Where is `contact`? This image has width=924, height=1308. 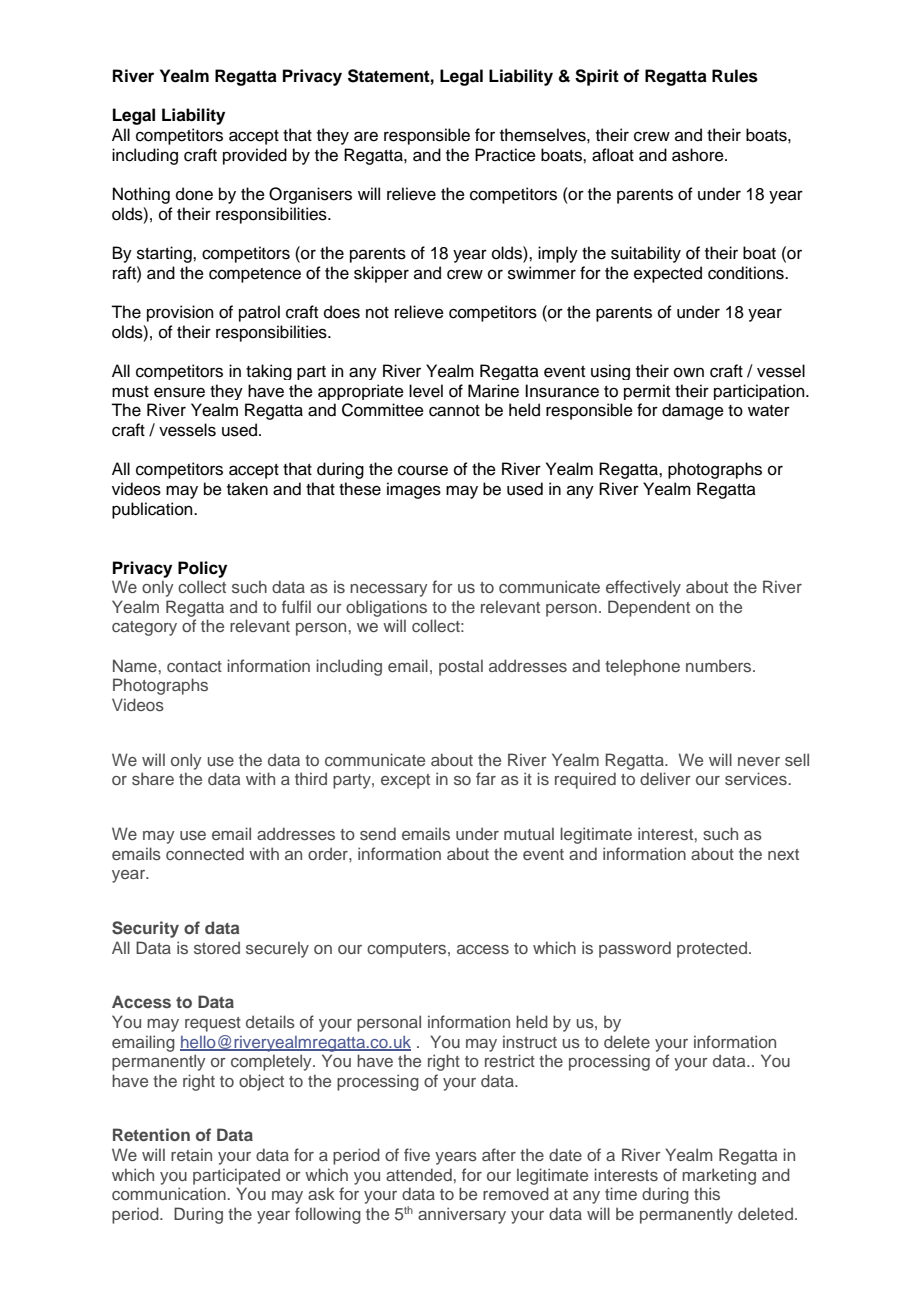
contact is located at coordinates (194, 666).
